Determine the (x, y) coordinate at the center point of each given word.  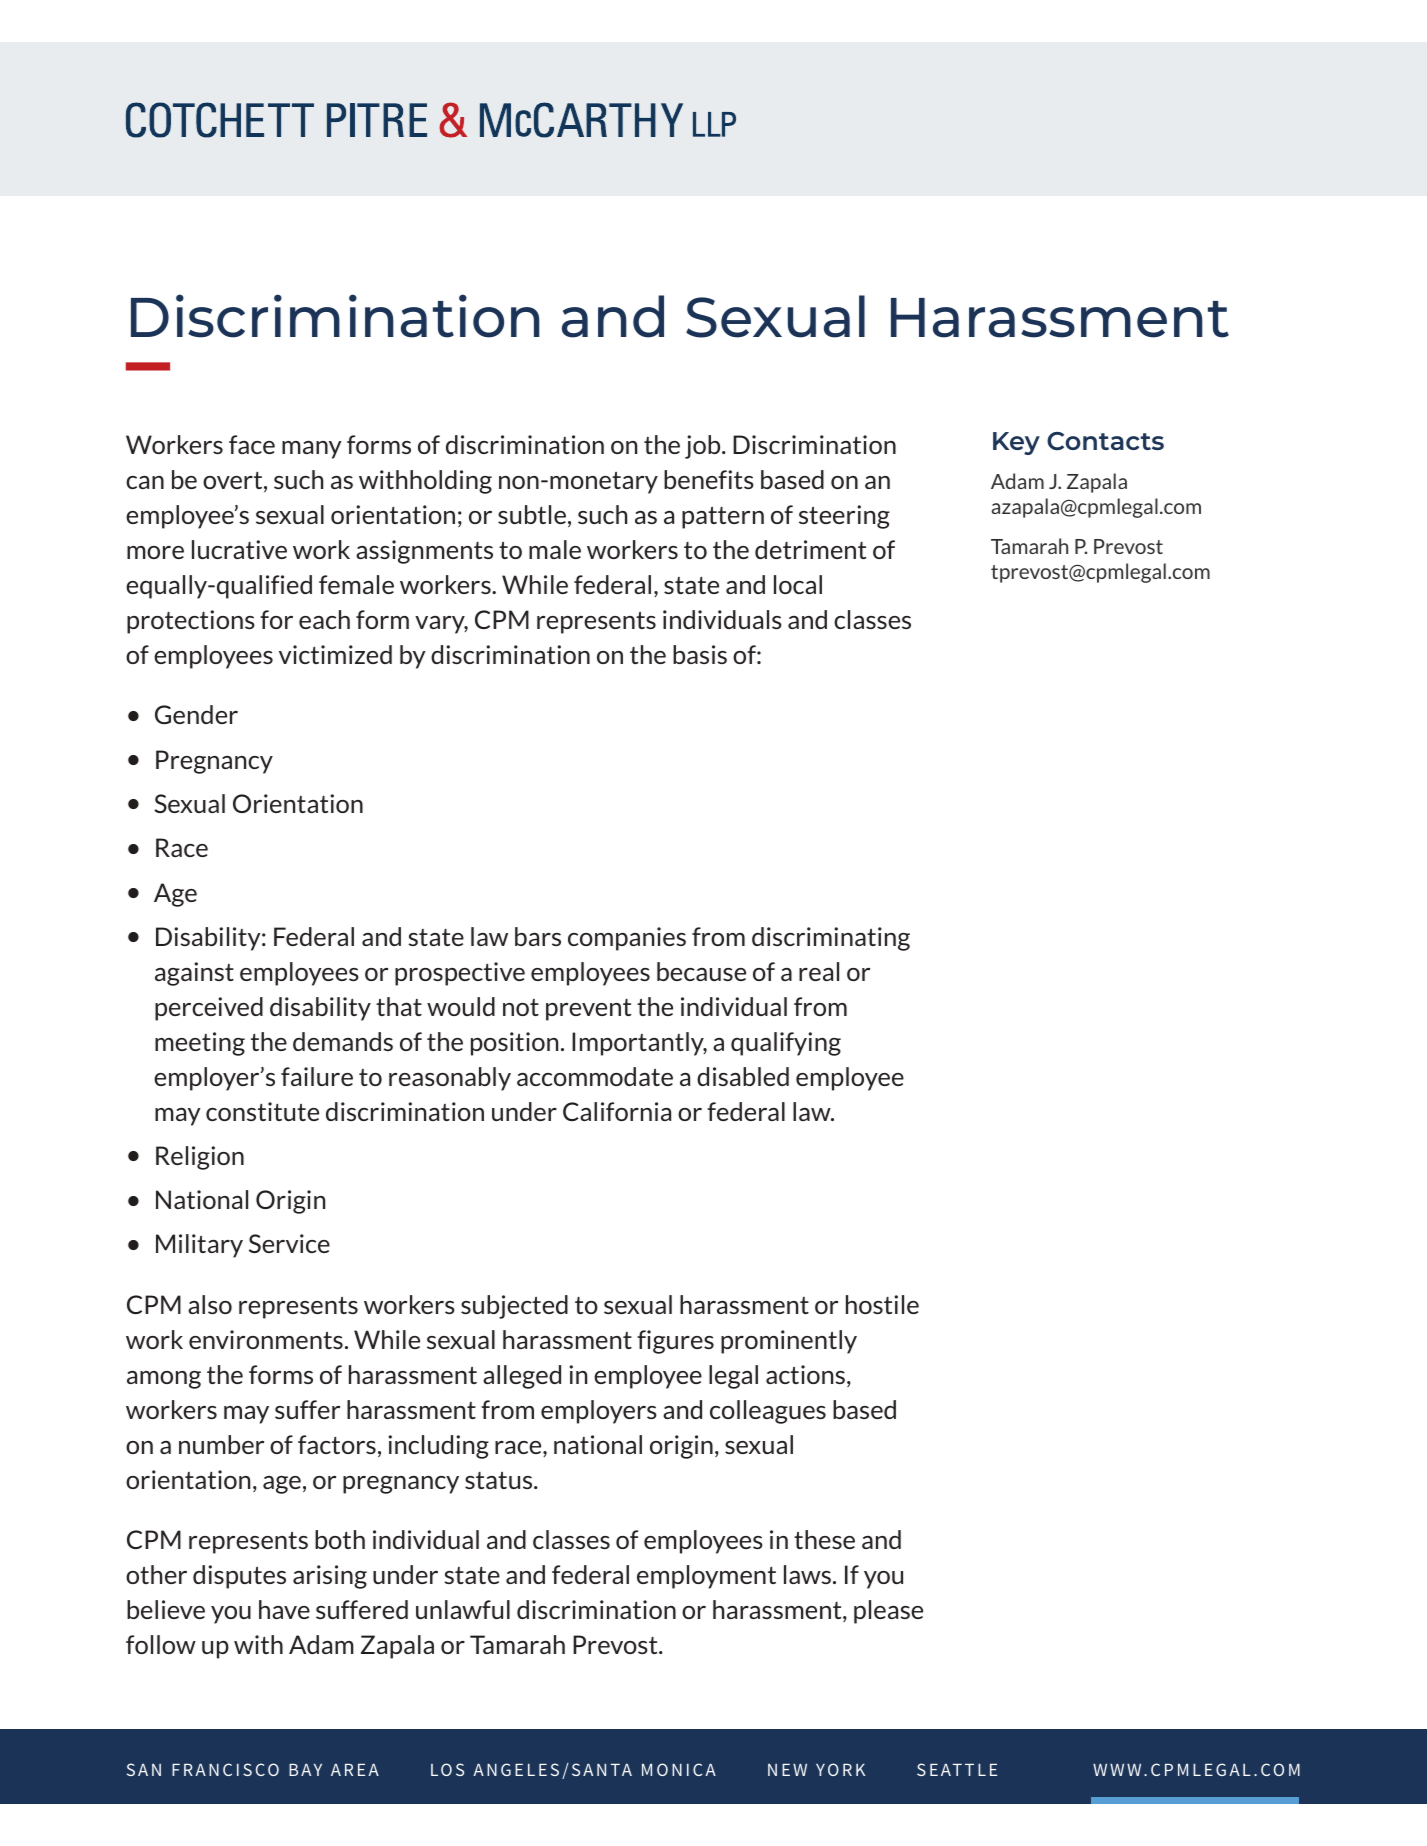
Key (1016, 443)
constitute (262, 1111)
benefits (709, 479)
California (617, 1111)
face (252, 444)
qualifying (786, 1044)
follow (161, 1644)
